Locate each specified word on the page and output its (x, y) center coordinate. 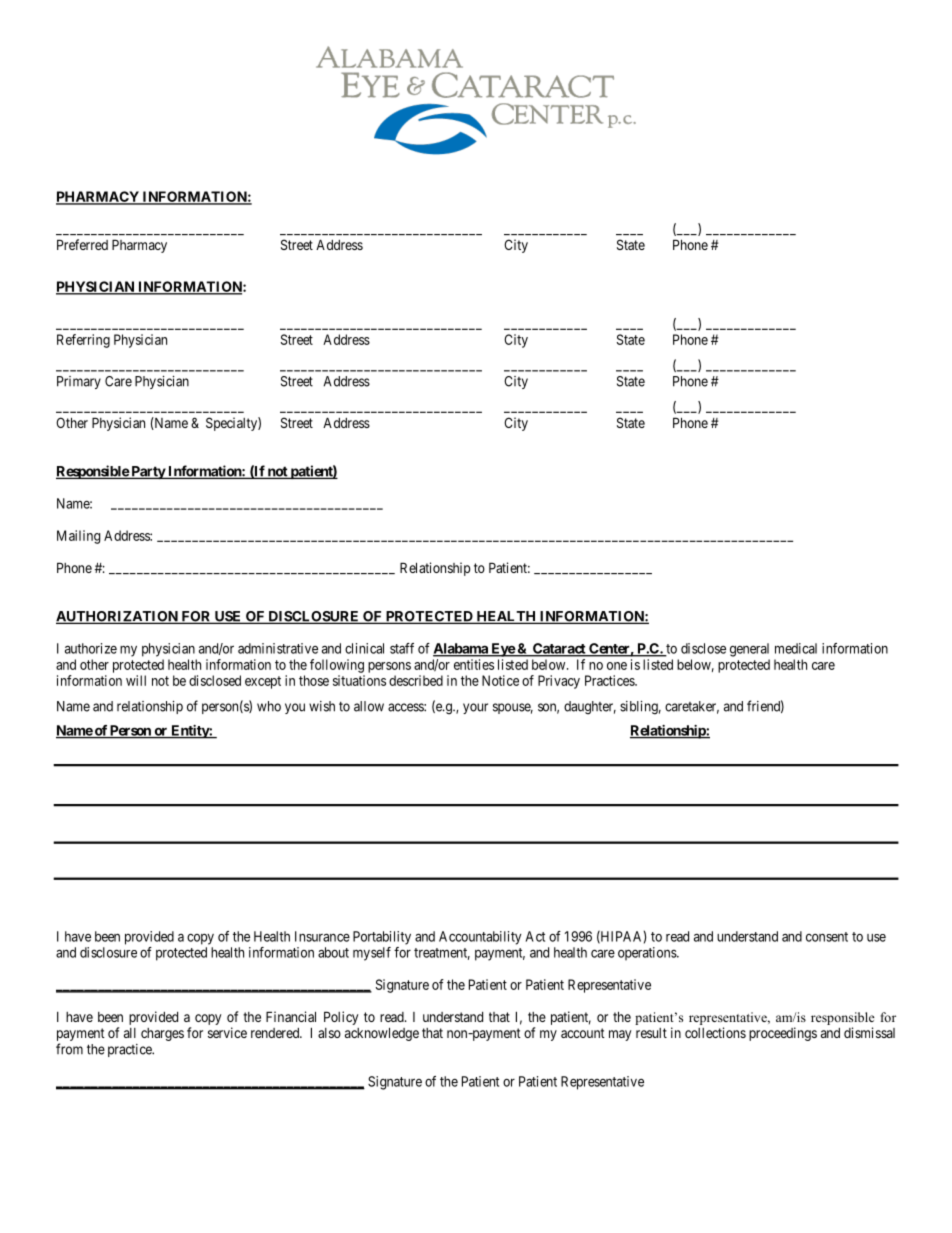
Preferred (82, 244)
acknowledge (382, 1034)
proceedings (783, 1034)
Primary (79, 382)
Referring (83, 341)
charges (162, 1034)
